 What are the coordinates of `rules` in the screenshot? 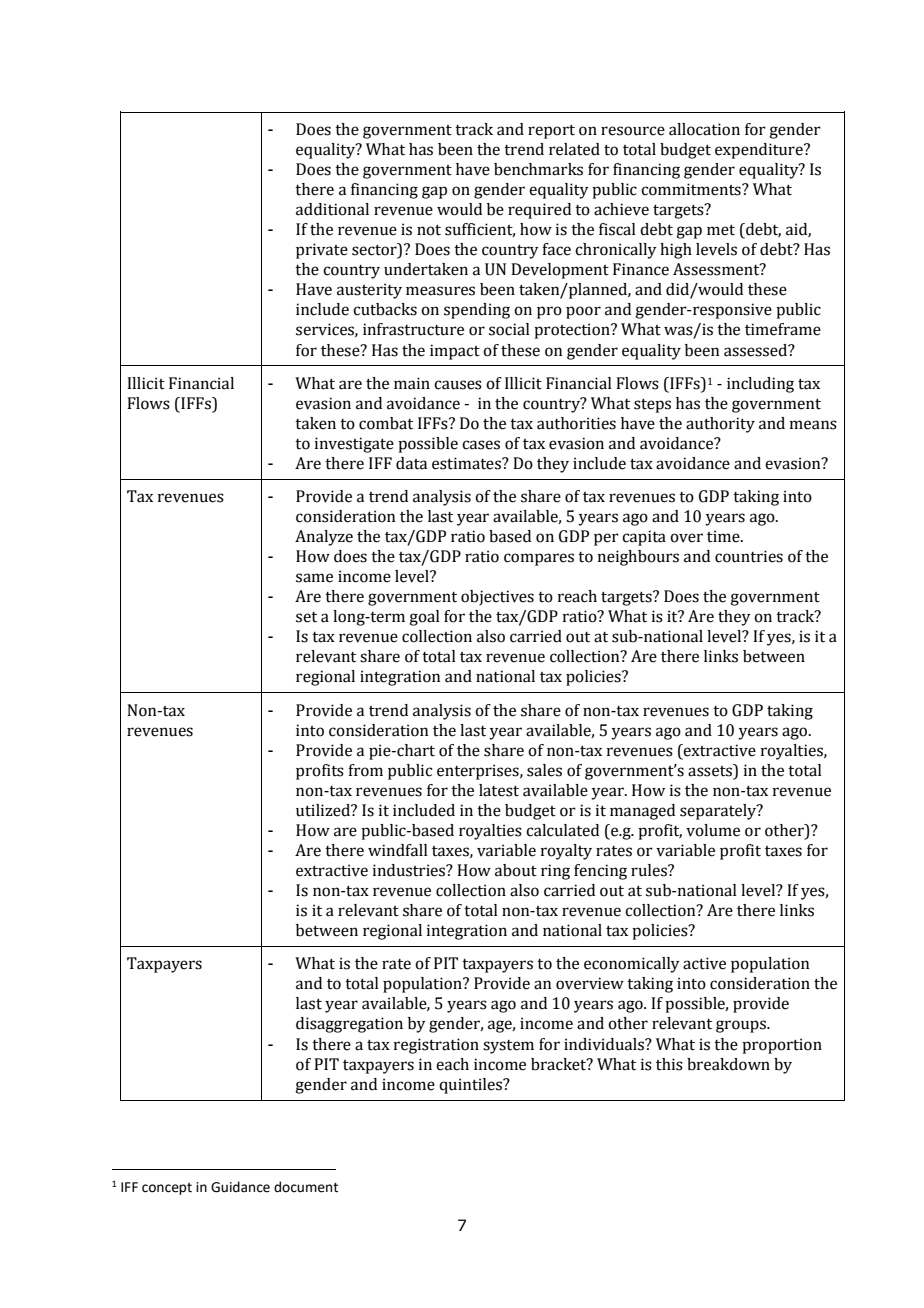 It's located at (650, 870).
